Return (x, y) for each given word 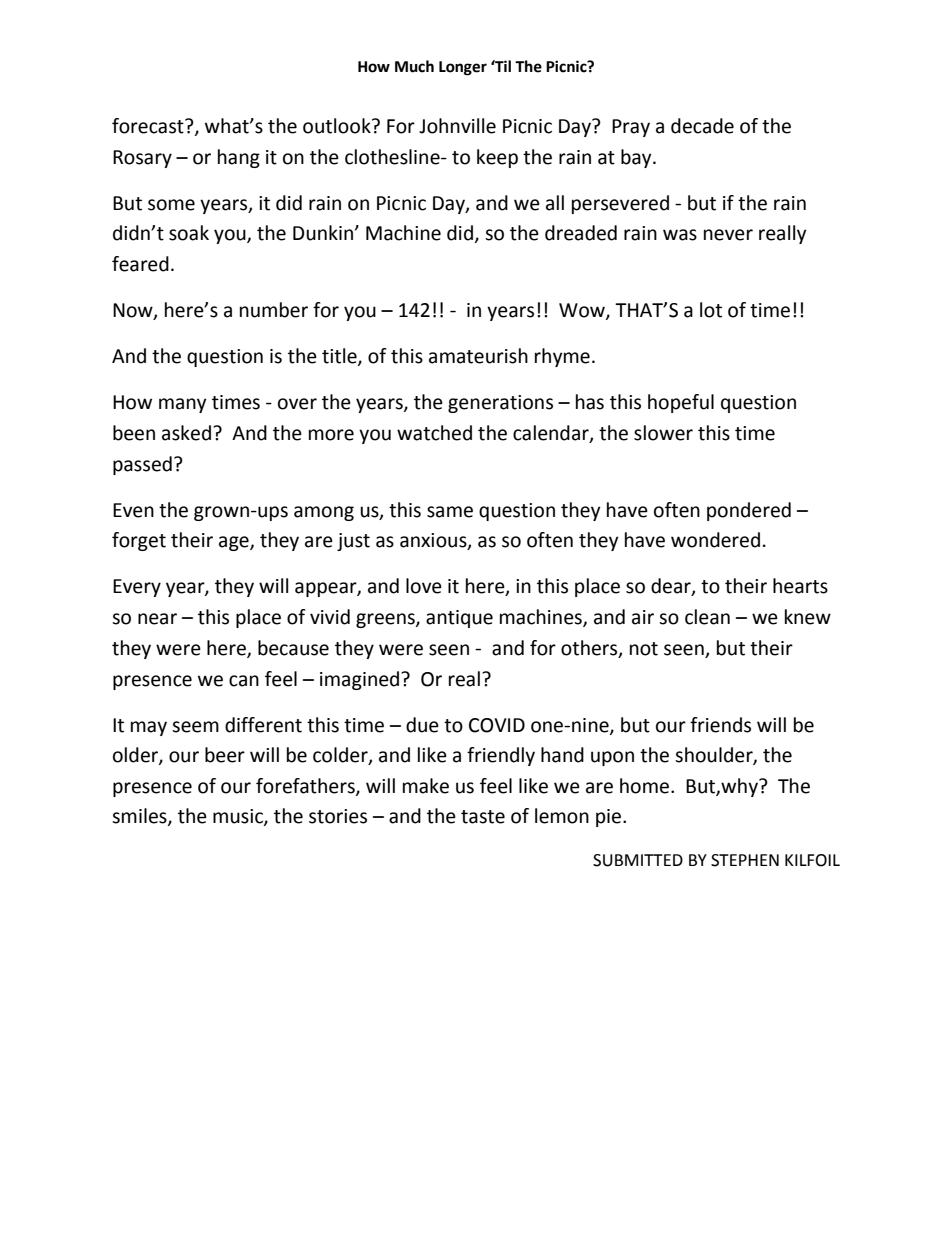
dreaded (581, 233)
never (728, 235)
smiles (140, 817)
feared (140, 264)
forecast (149, 126)
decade (702, 126)
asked (186, 433)
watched (434, 433)
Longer (463, 68)
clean (707, 617)
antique (459, 619)
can (244, 681)
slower (663, 433)
